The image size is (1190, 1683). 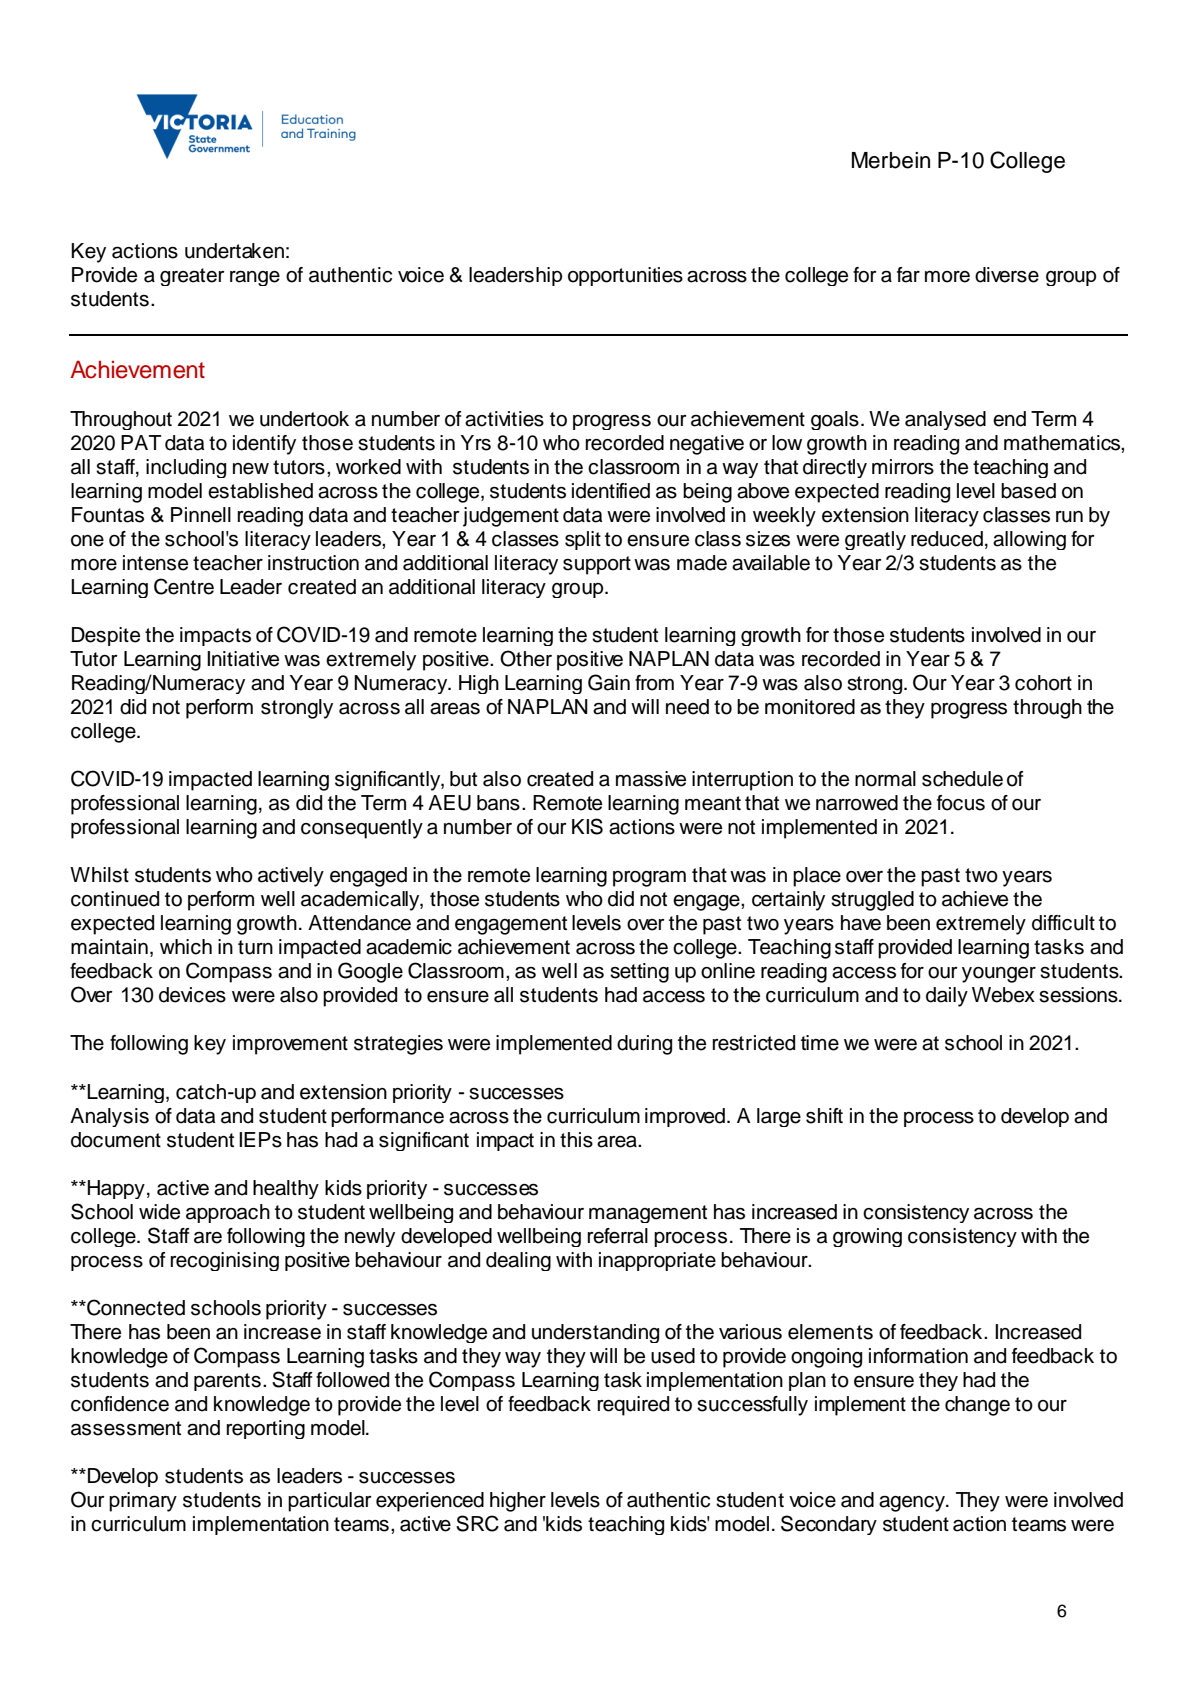 What do you see at coordinates (184, 586) in the document?
I see `Centre` at bounding box center [184, 586].
